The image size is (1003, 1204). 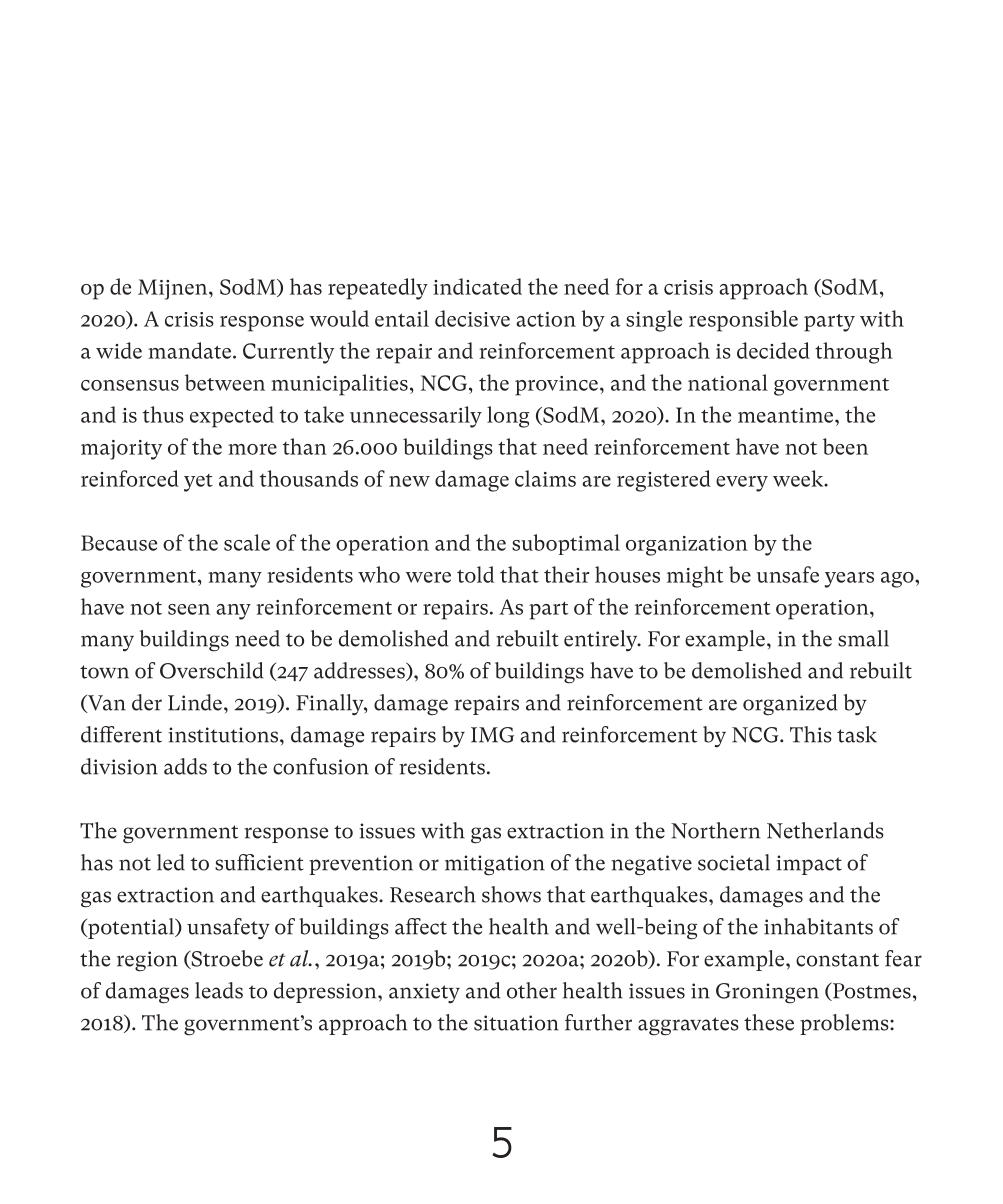 What do you see at coordinates (743, 321) in the screenshot?
I see `responsible` at bounding box center [743, 321].
